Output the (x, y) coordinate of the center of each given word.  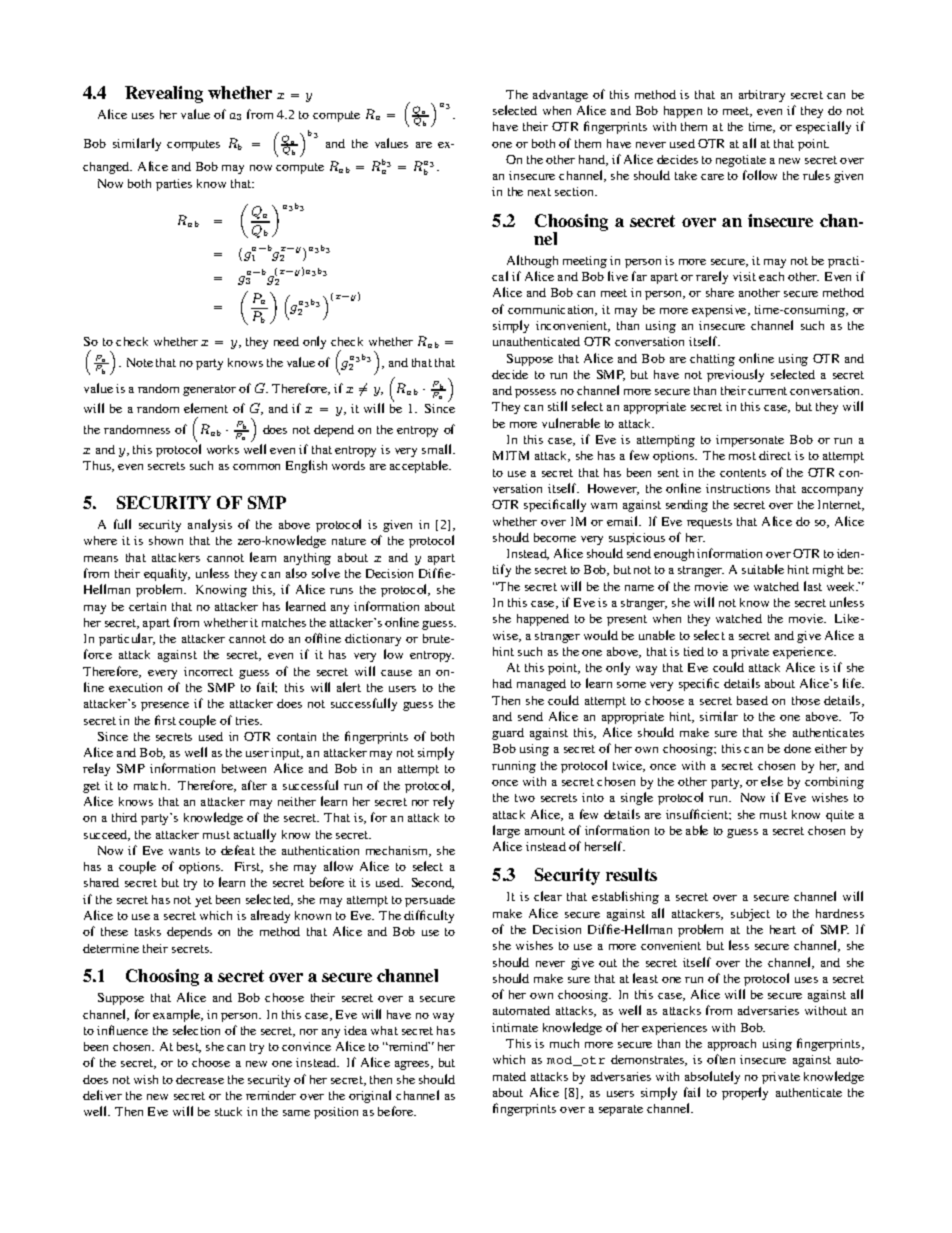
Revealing (164, 94)
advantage (560, 96)
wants (184, 851)
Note (140, 362)
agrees (413, 1065)
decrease (200, 1079)
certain (147, 606)
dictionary (373, 640)
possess (535, 393)
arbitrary (762, 96)
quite (840, 816)
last (813, 586)
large (506, 831)
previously (735, 375)
